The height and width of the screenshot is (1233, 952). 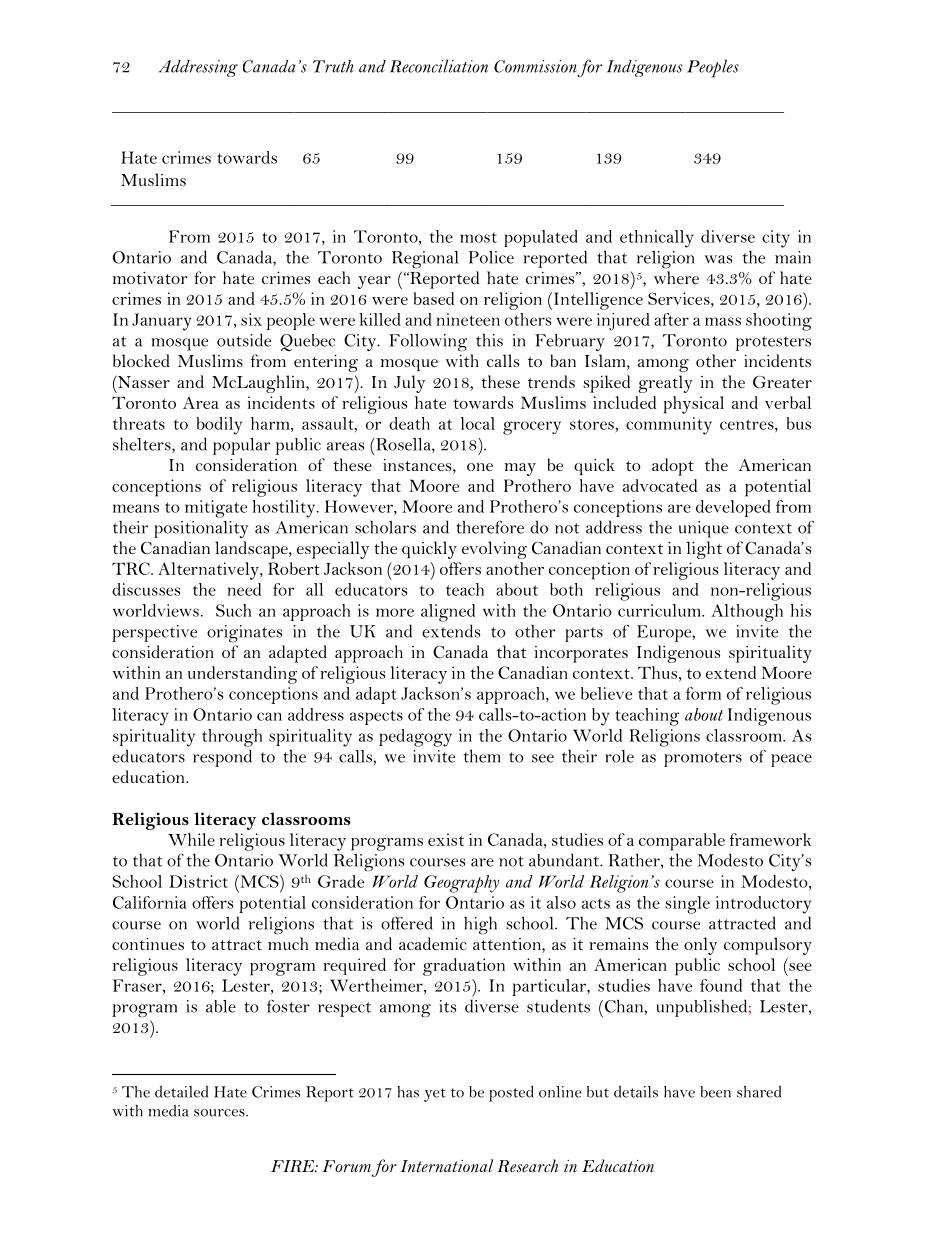 What do you see at coordinates (439, 66) in the screenshot?
I see `Reconciliation` at bounding box center [439, 66].
